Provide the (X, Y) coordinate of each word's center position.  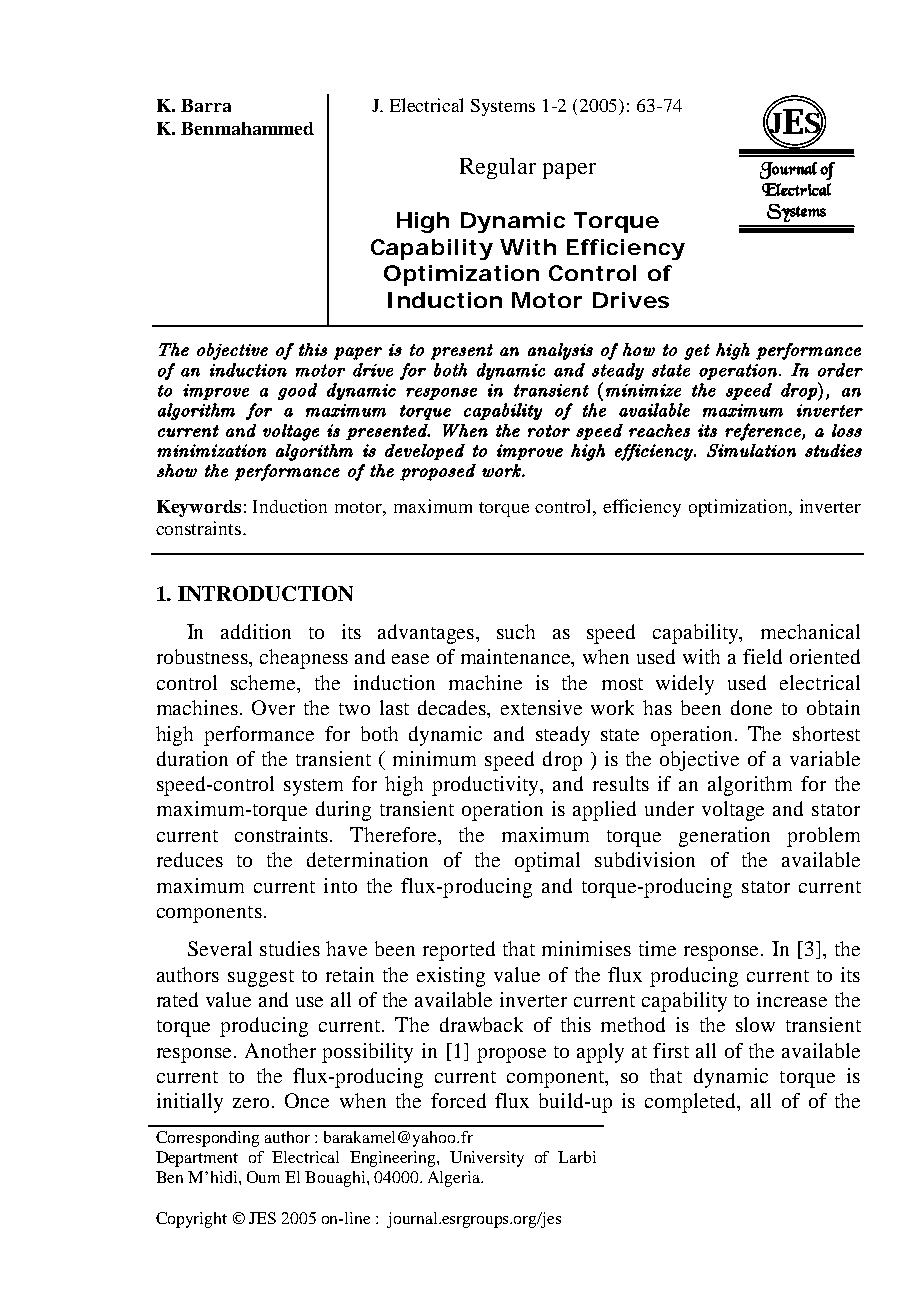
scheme (264, 682)
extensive (541, 707)
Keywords (199, 508)
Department (197, 1159)
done (751, 707)
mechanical (810, 631)
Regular (498, 168)
